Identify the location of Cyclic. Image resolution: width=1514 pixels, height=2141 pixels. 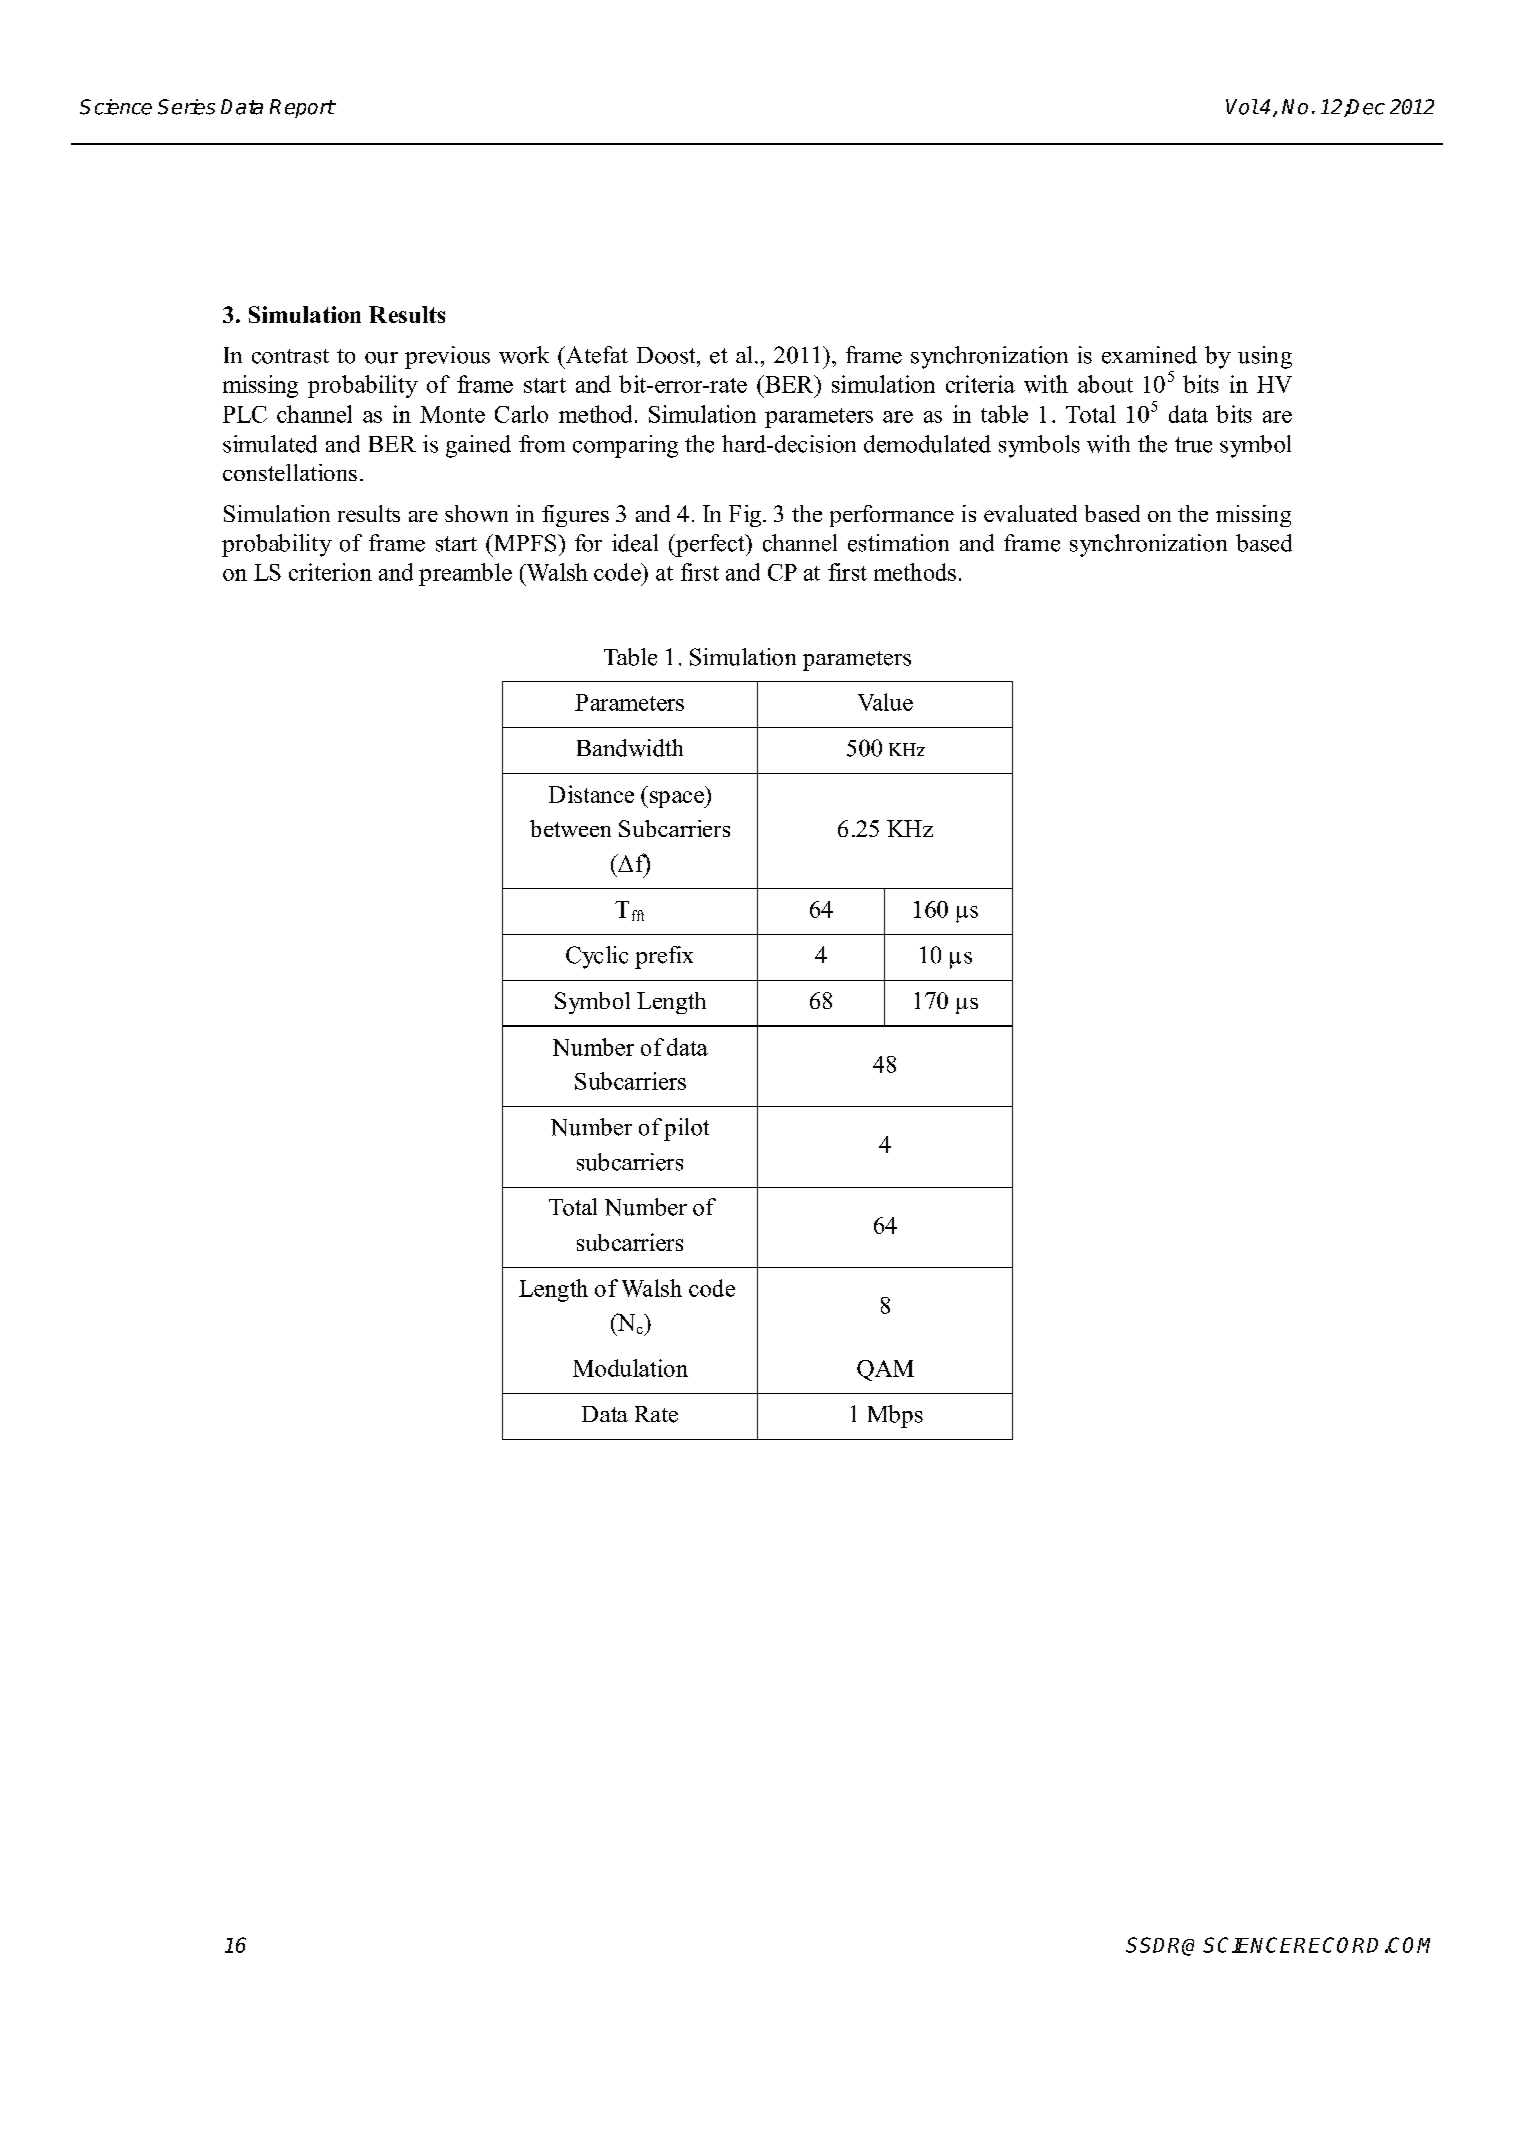
(597, 957).
